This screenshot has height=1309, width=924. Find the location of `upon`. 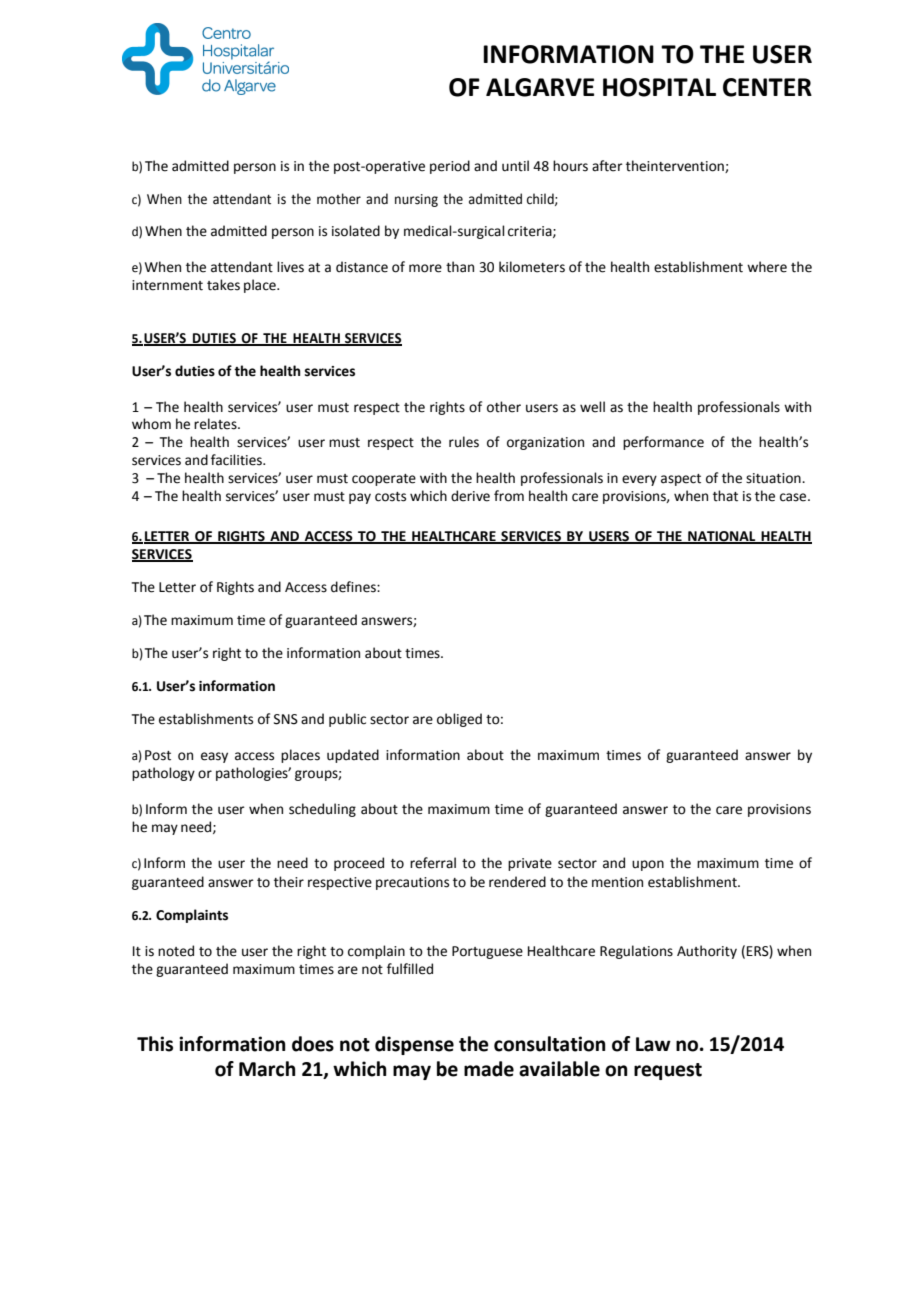

upon is located at coordinates (648, 865).
